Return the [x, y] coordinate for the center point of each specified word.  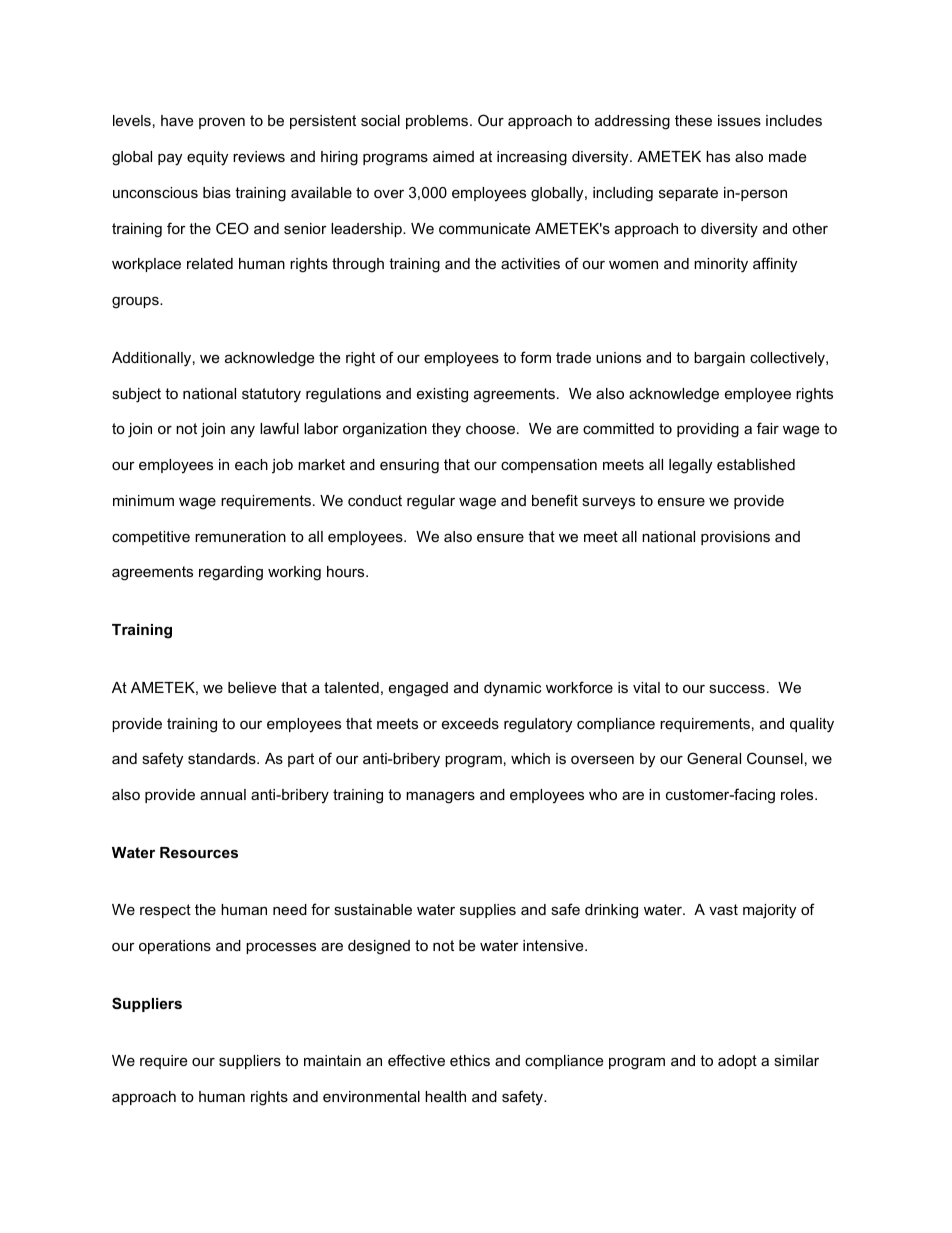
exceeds [470, 723]
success [737, 688]
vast [723, 909]
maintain [332, 1060]
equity [207, 158]
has [718, 156]
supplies [488, 911]
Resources [199, 852]
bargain [719, 359]
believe [252, 687]
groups [136, 303]
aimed [453, 156]
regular [431, 502]
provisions [735, 538]
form [535, 357]
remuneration [240, 536]
